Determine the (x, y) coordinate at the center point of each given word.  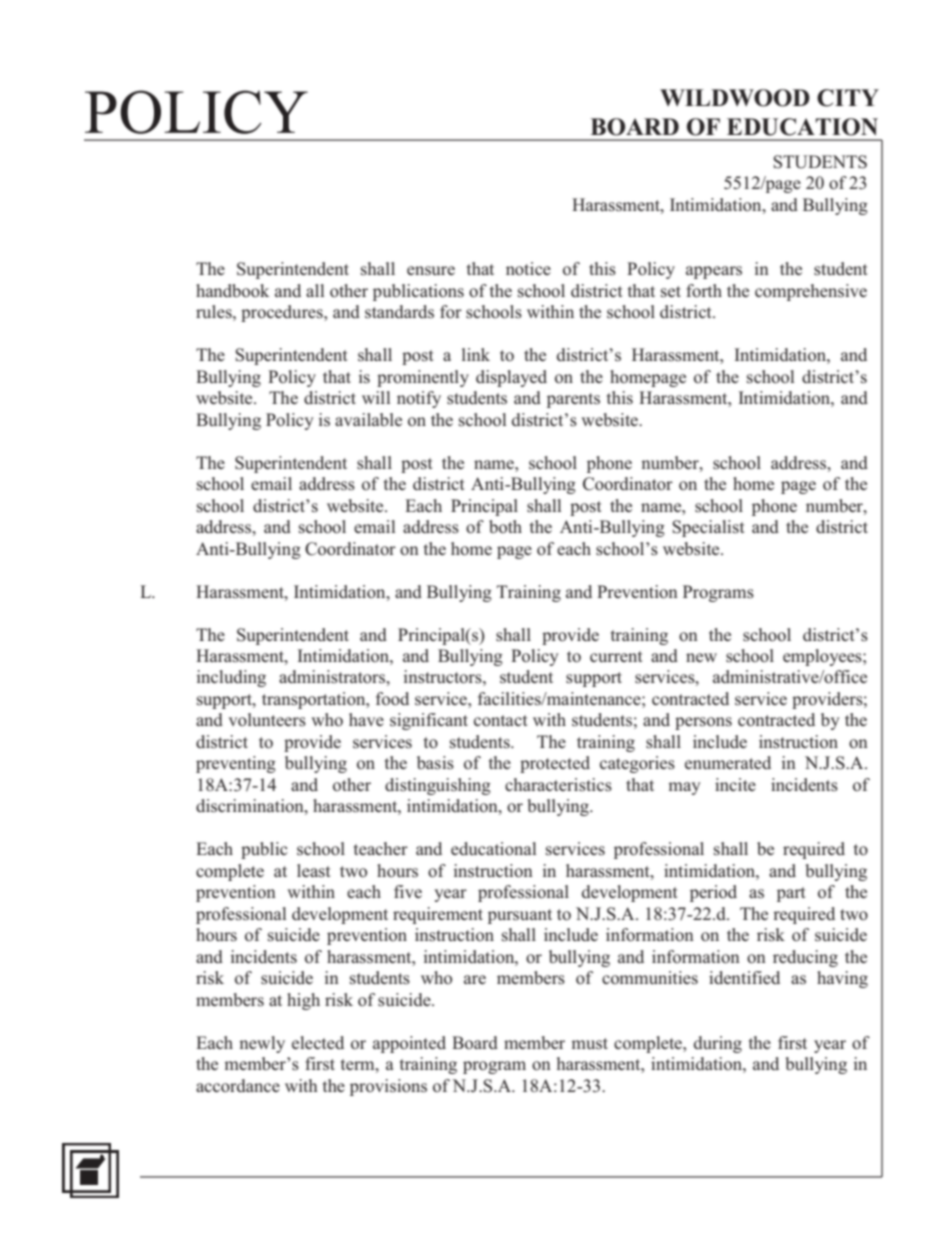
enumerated (728, 762)
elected (318, 1042)
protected (555, 764)
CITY (848, 98)
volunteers (267, 720)
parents (573, 400)
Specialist (708, 528)
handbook (232, 291)
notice (528, 269)
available (368, 419)
